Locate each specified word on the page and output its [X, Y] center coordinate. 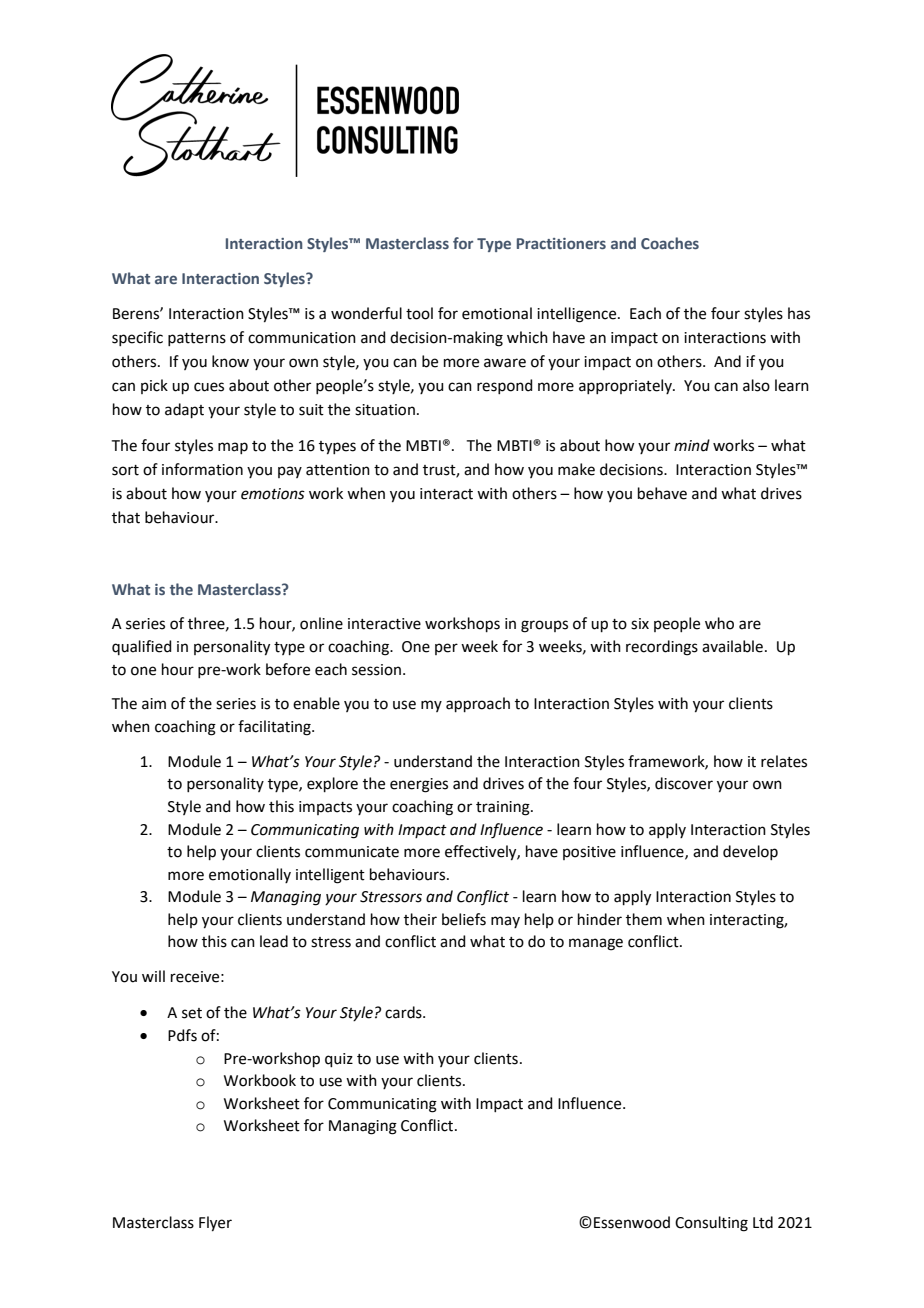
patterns [197, 339]
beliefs [464, 919]
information [202, 469]
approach [478, 704]
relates [784, 761]
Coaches [670, 243]
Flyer [215, 1224]
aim [154, 704]
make [576, 469]
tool [419, 313]
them [644, 919]
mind [692, 445]
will [153, 976]
